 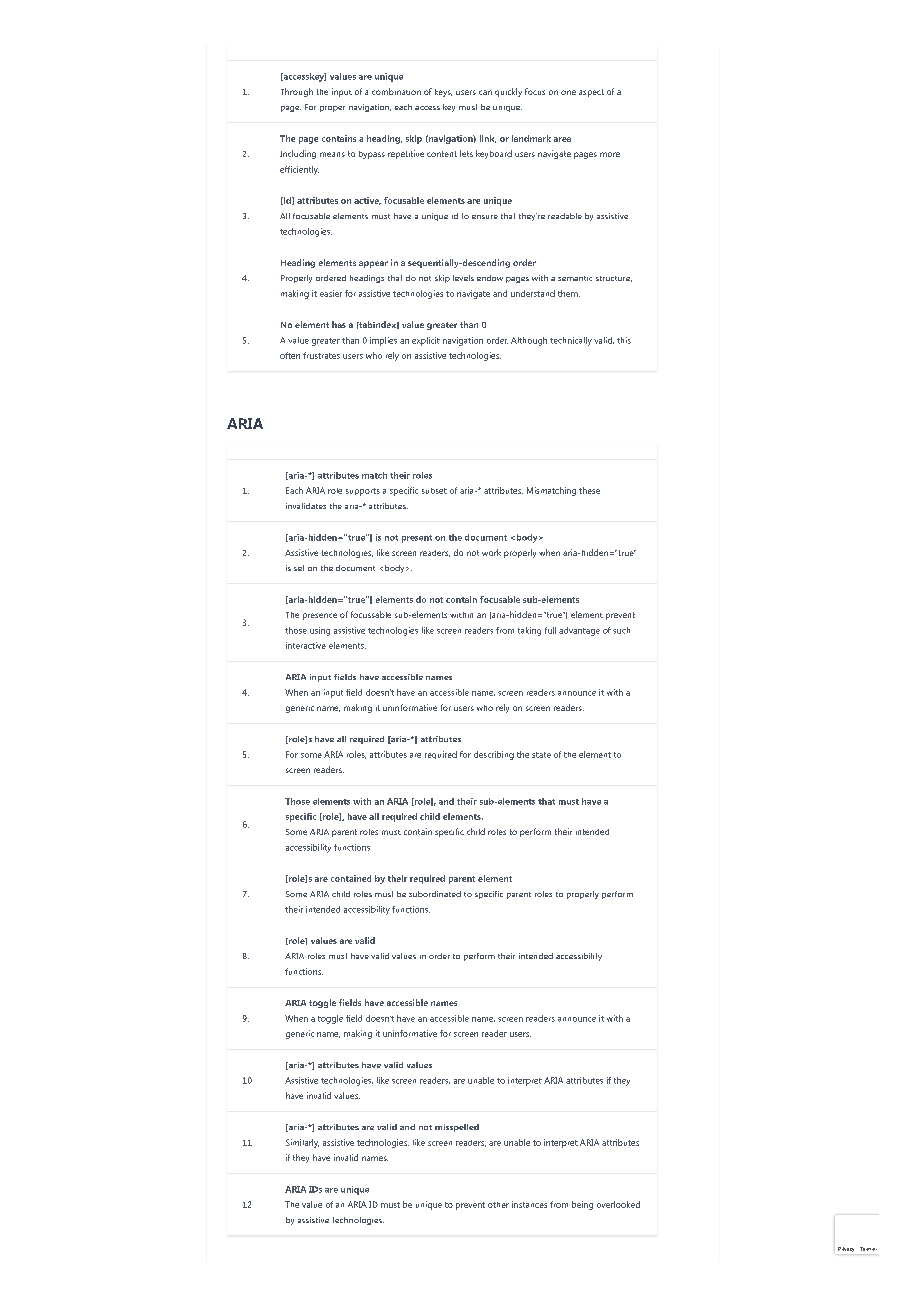 What do you see at coordinates (621, 630) in the screenshot?
I see `such` at bounding box center [621, 630].
